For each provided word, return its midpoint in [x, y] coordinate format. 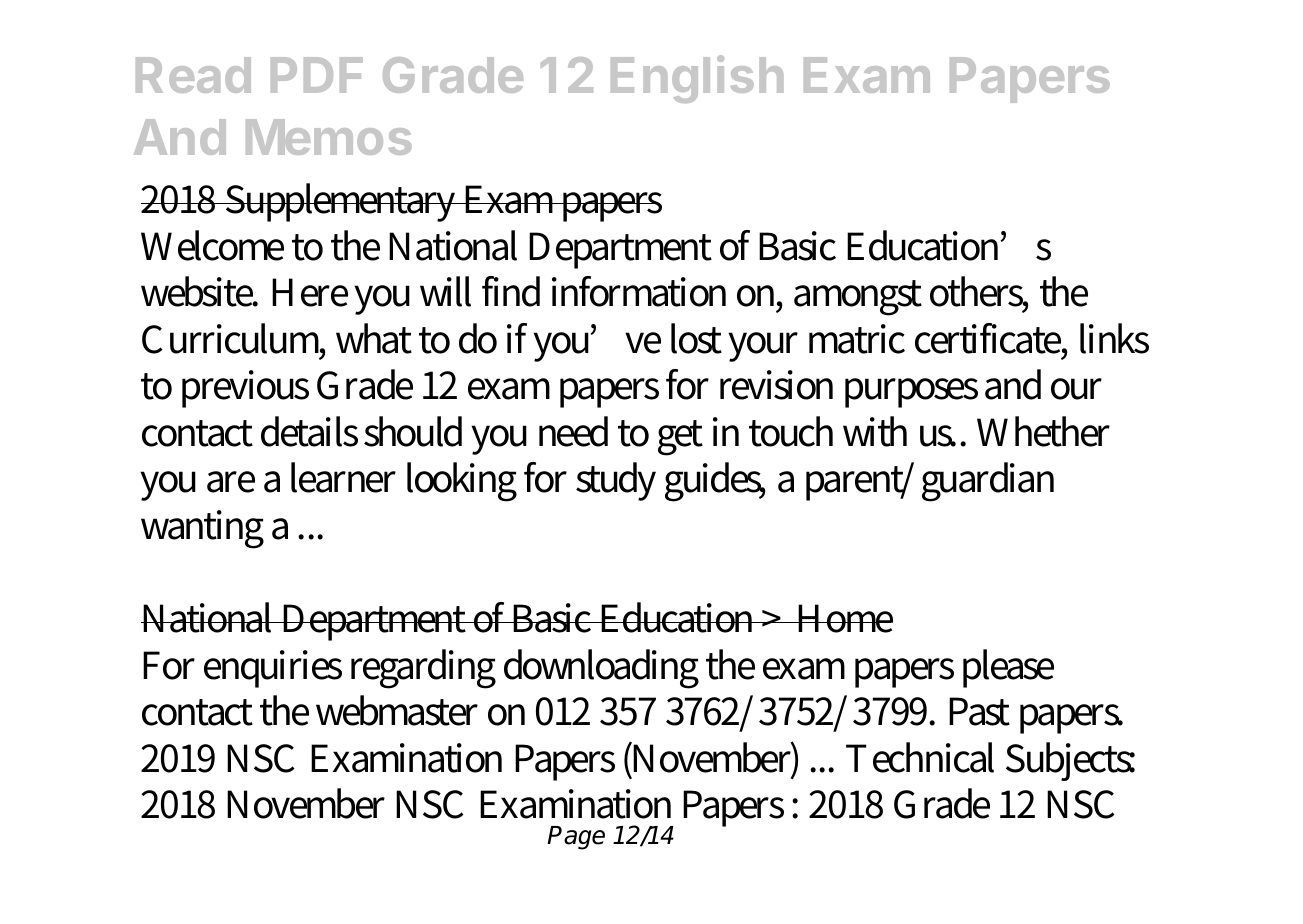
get [680, 438]
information [639, 291]
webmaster [397, 710]
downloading [601, 669]
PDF [317, 75]
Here [310, 292]
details [309, 431]
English [697, 79]
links [1114, 338]
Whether [1043, 431]
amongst [858, 298]
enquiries [273, 669]
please [1008, 668]
